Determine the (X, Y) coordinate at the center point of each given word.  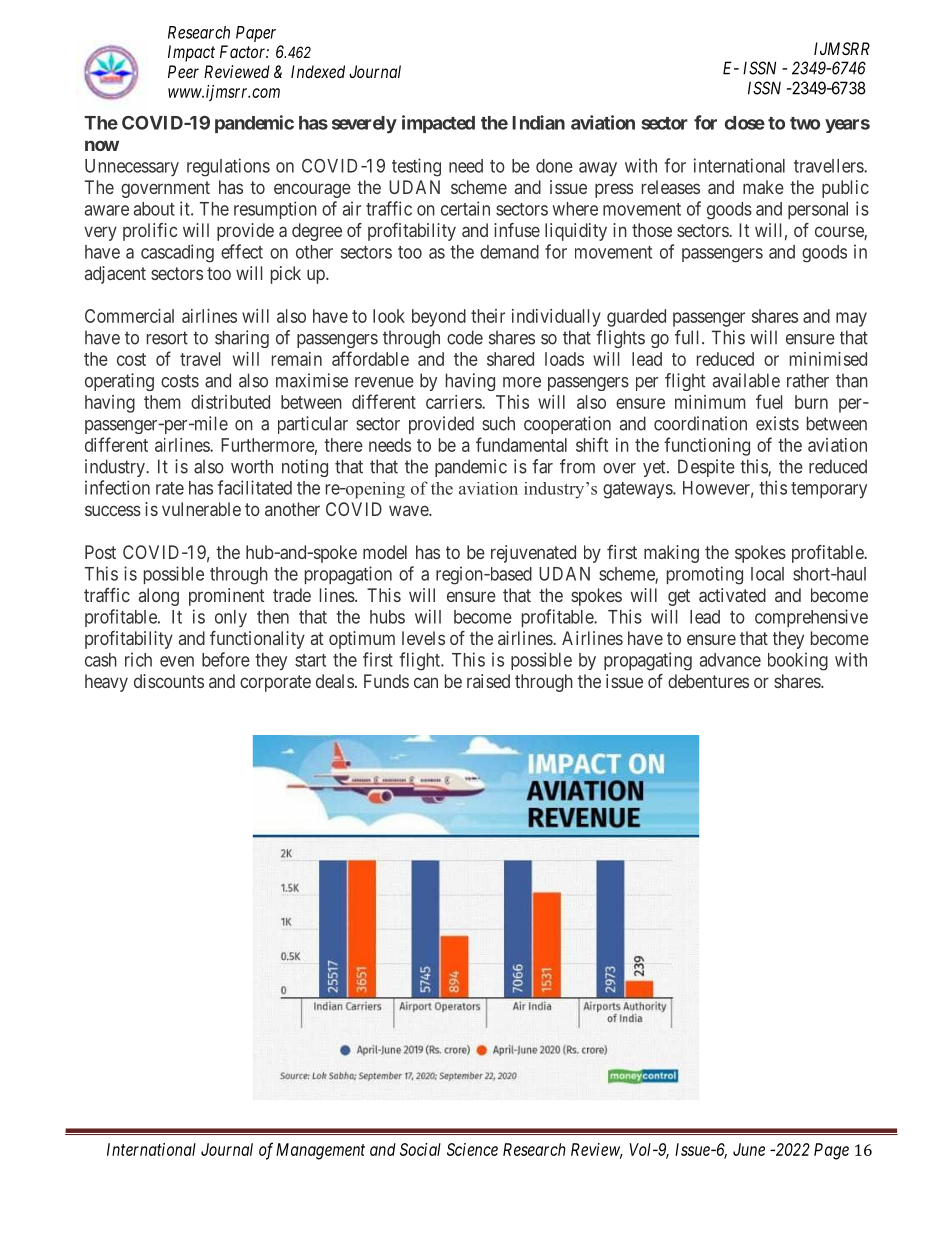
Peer (183, 71)
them (162, 402)
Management (320, 1151)
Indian (538, 122)
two (805, 123)
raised (488, 681)
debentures (708, 681)
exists (777, 423)
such (498, 423)
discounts (169, 681)
